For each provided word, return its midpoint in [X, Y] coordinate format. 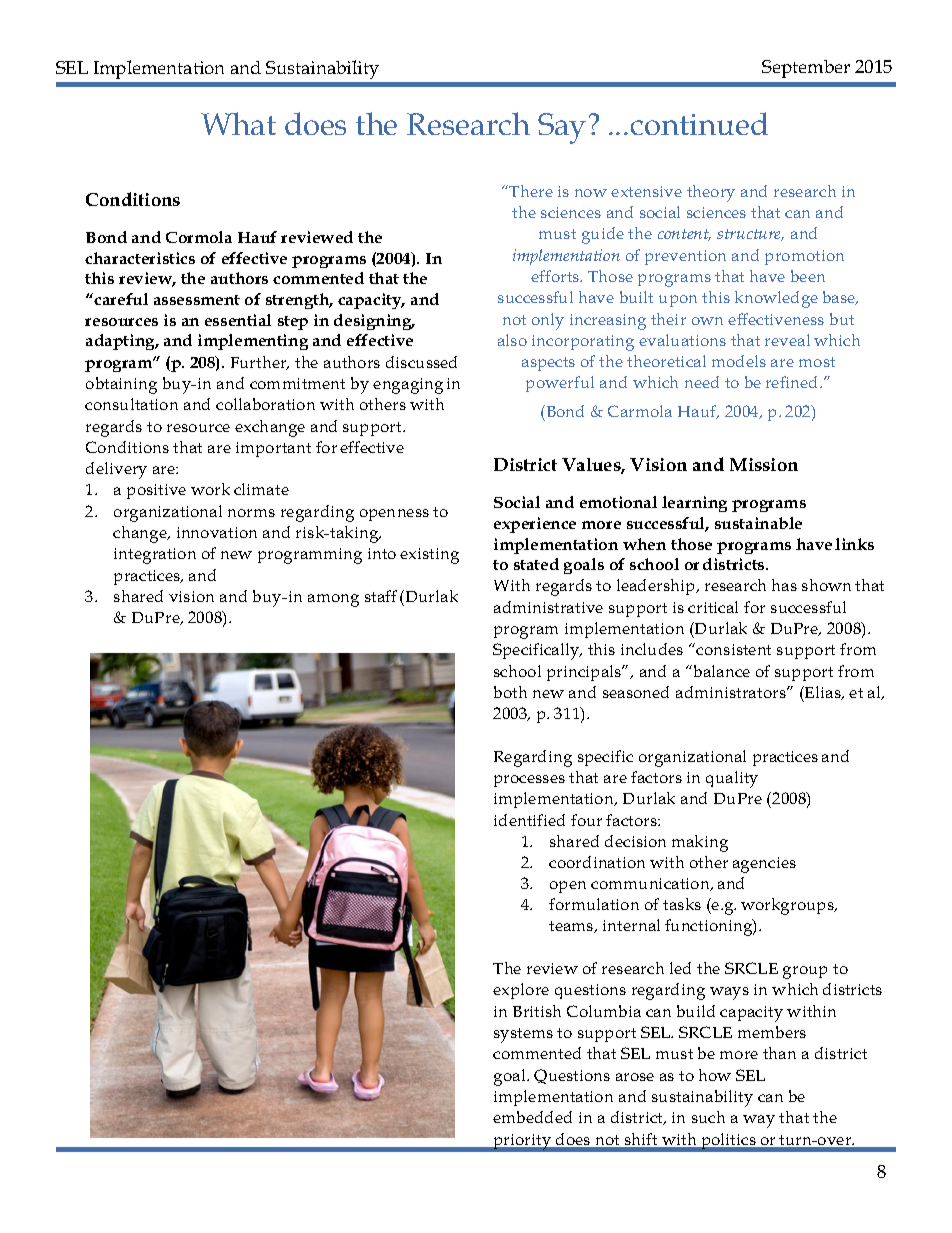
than [779, 1053]
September [806, 69]
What [238, 123]
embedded [532, 1117]
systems [523, 1035]
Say [562, 128]
